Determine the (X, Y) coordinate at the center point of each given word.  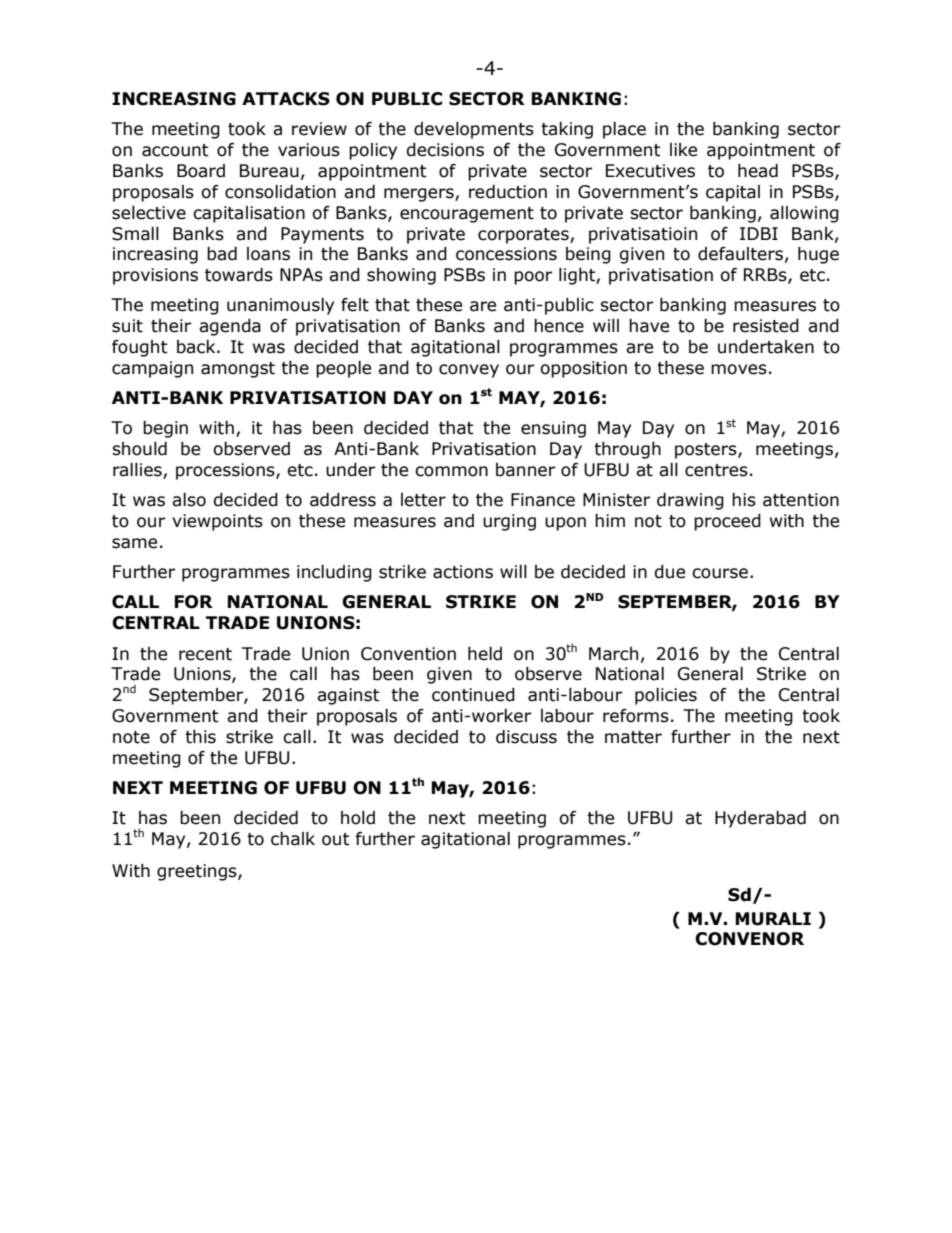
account (175, 150)
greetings (198, 872)
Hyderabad (760, 819)
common (451, 471)
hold (358, 818)
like (683, 150)
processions (226, 471)
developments (474, 130)
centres (716, 470)
